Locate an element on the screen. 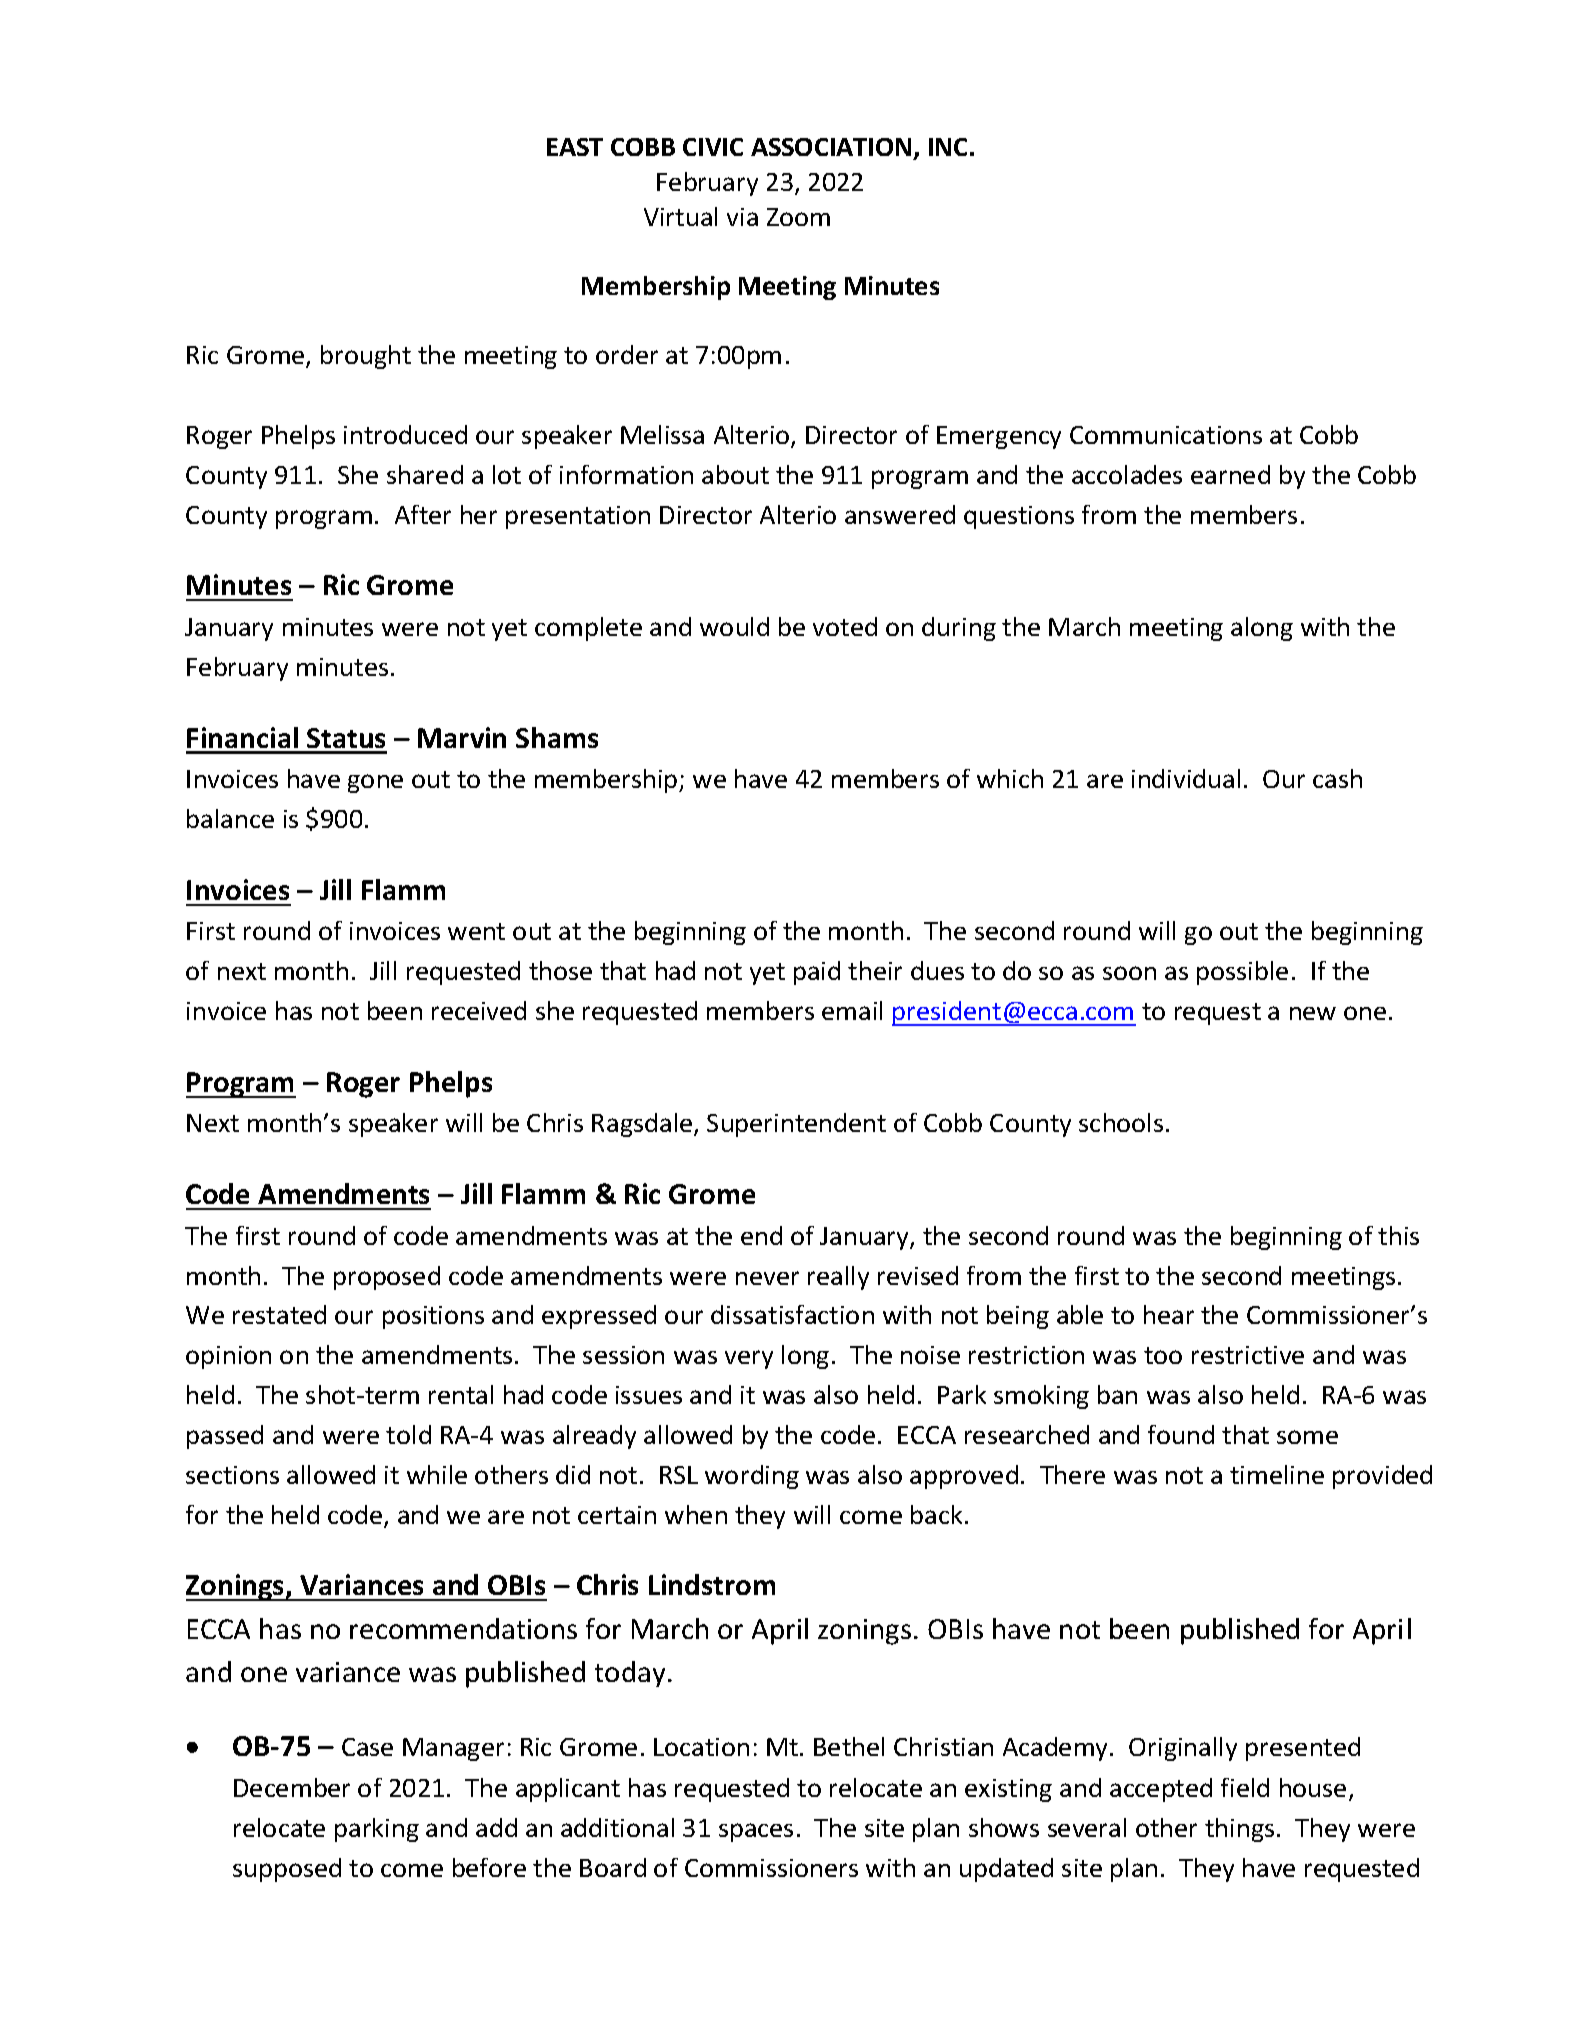 This screenshot has height=2044, width=1579. December is located at coordinates (292, 1787).
